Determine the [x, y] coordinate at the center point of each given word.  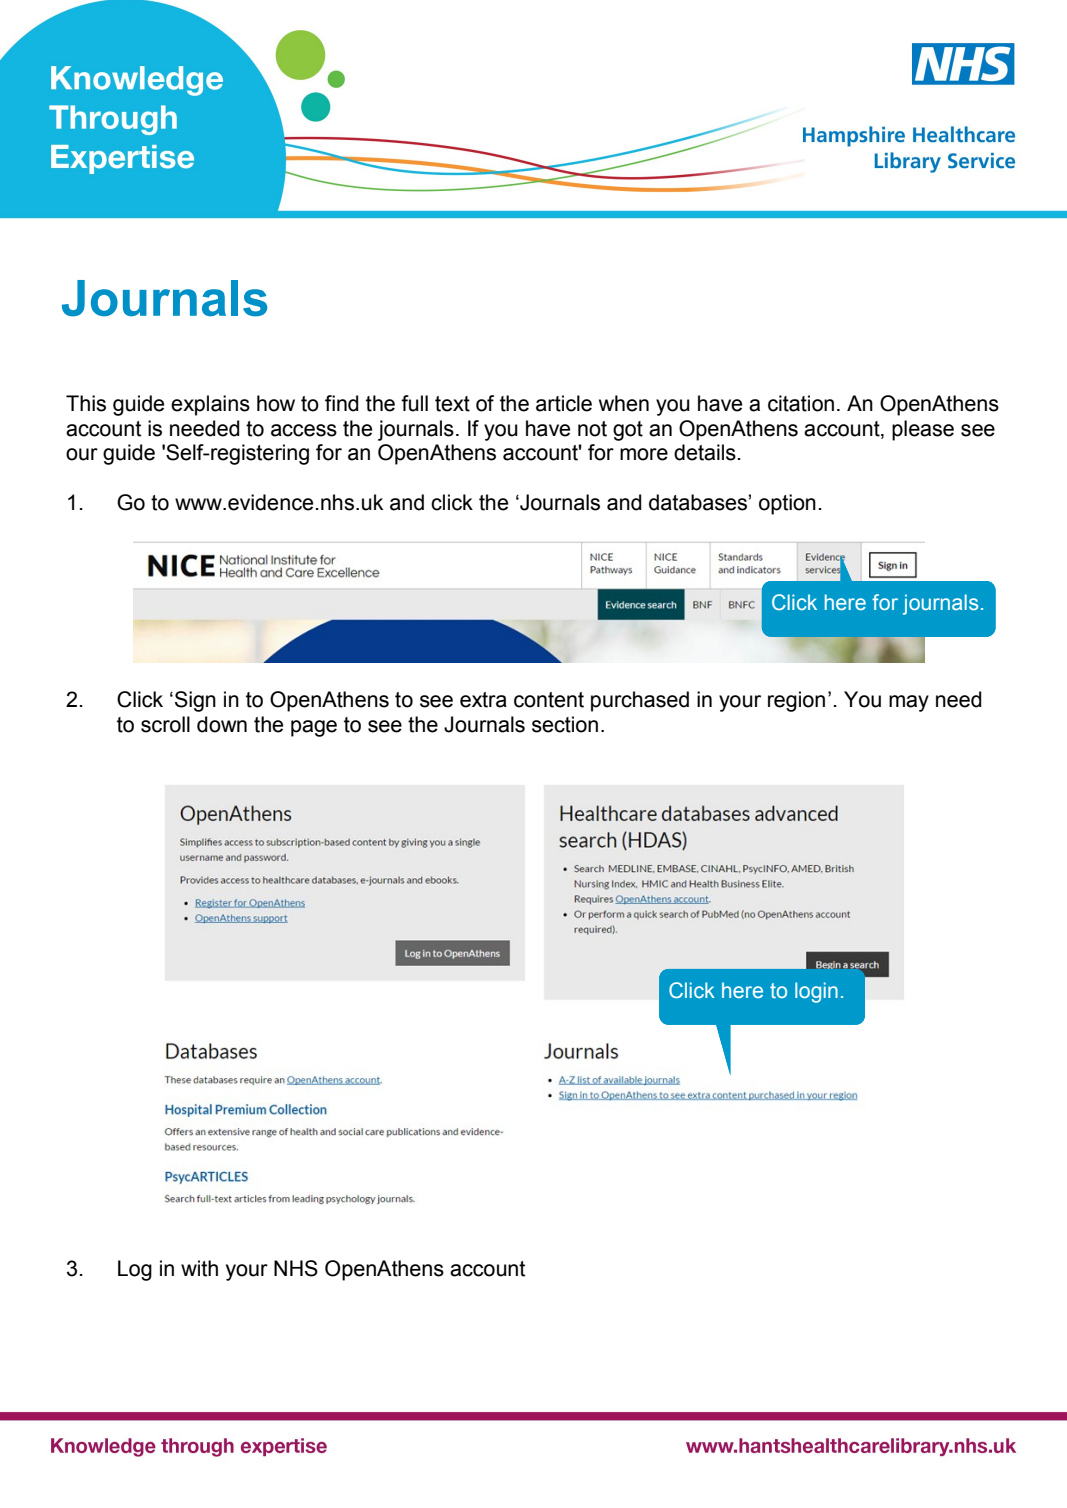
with [199, 1268]
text [452, 404]
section [565, 724]
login [816, 992]
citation [801, 403]
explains [210, 405]
